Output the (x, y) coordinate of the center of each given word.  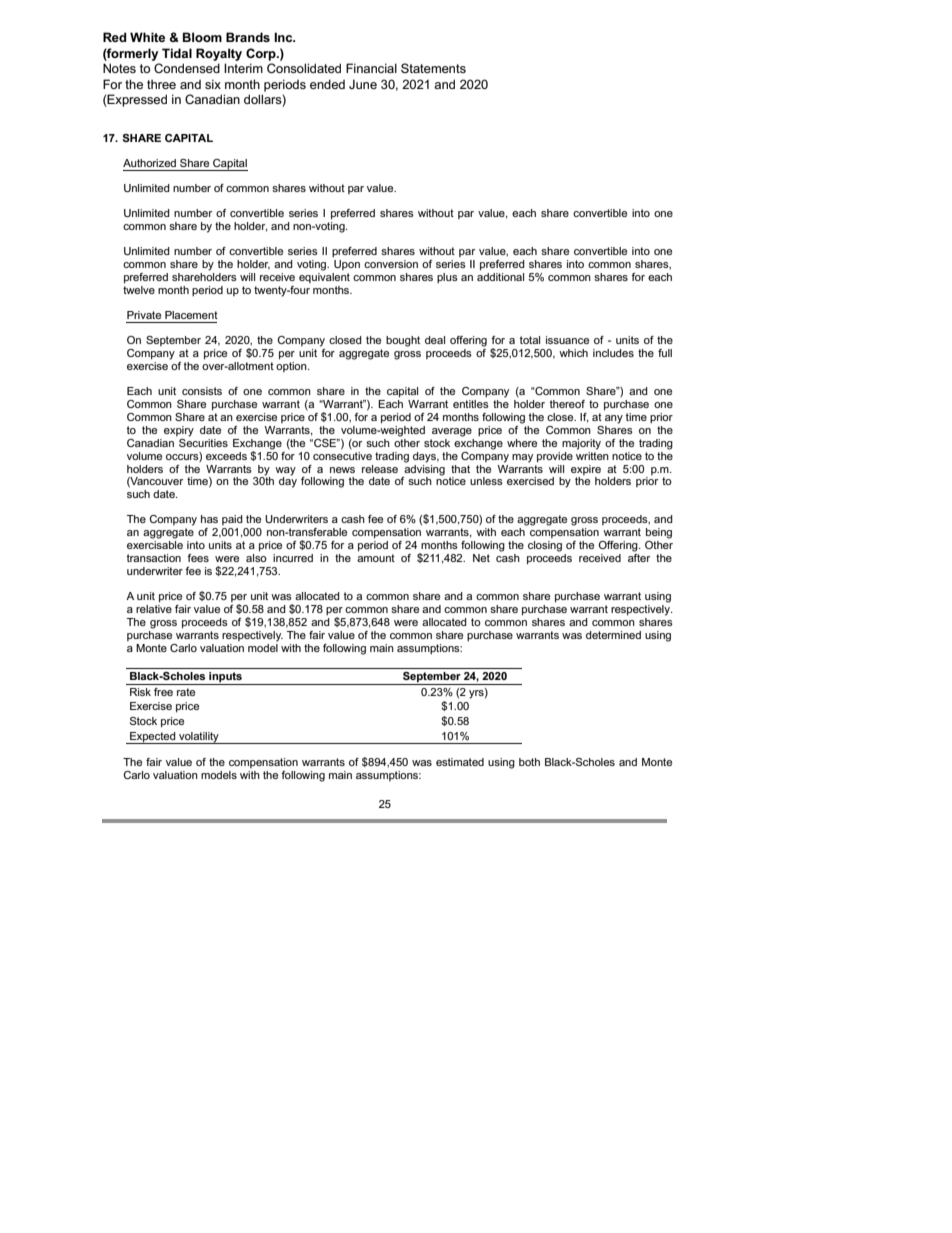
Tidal (177, 53)
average (452, 432)
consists (202, 391)
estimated (460, 762)
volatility (199, 738)
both (529, 762)
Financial (371, 68)
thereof (567, 404)
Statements (433, 68)
